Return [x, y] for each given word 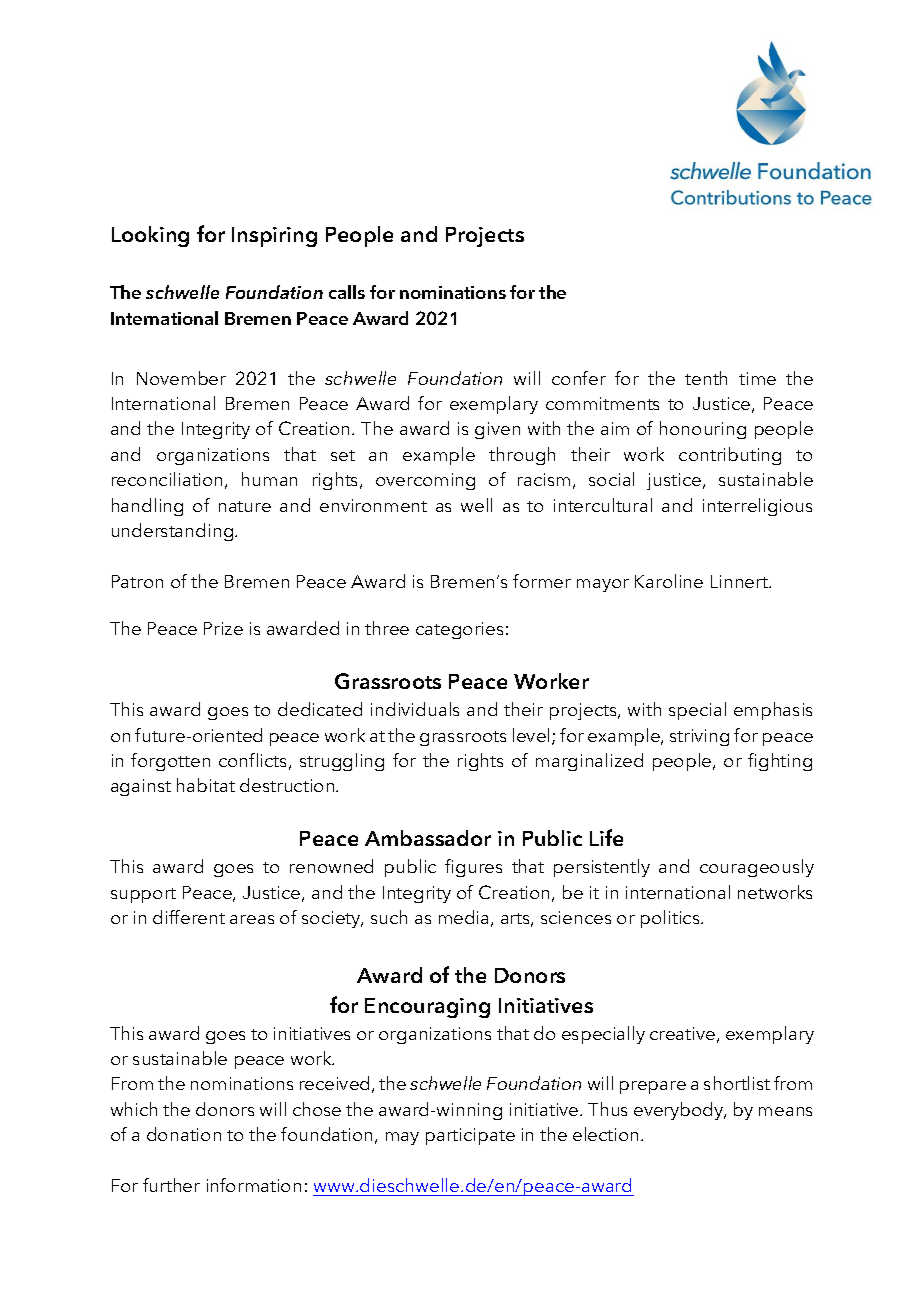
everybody [680, 1111]
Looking [150, 236]
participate [470, 1136]
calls [347, 292]
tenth [706, 378]
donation [184, 1134]
